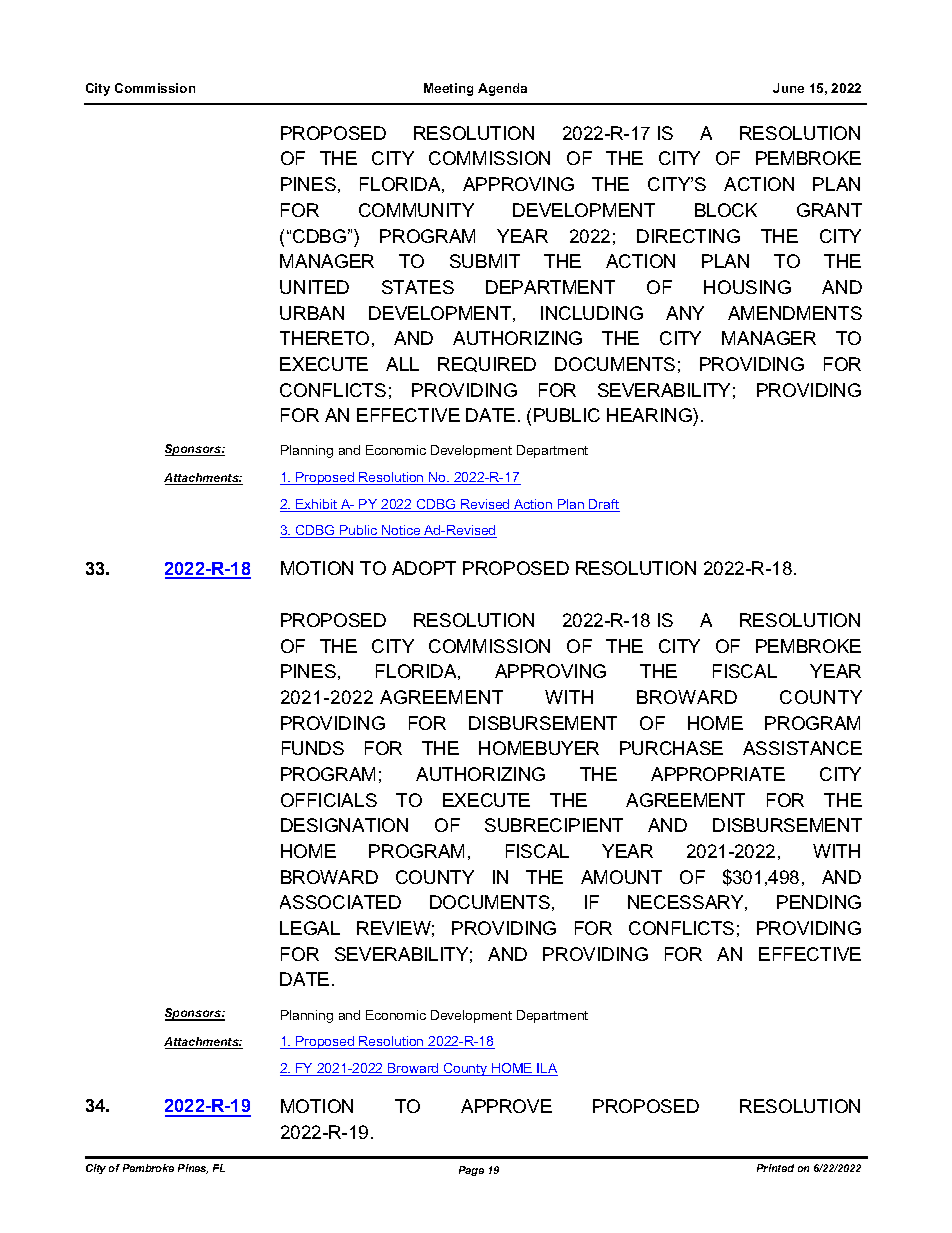  I want to click on ASSISTANCE, so click(802, 748).
